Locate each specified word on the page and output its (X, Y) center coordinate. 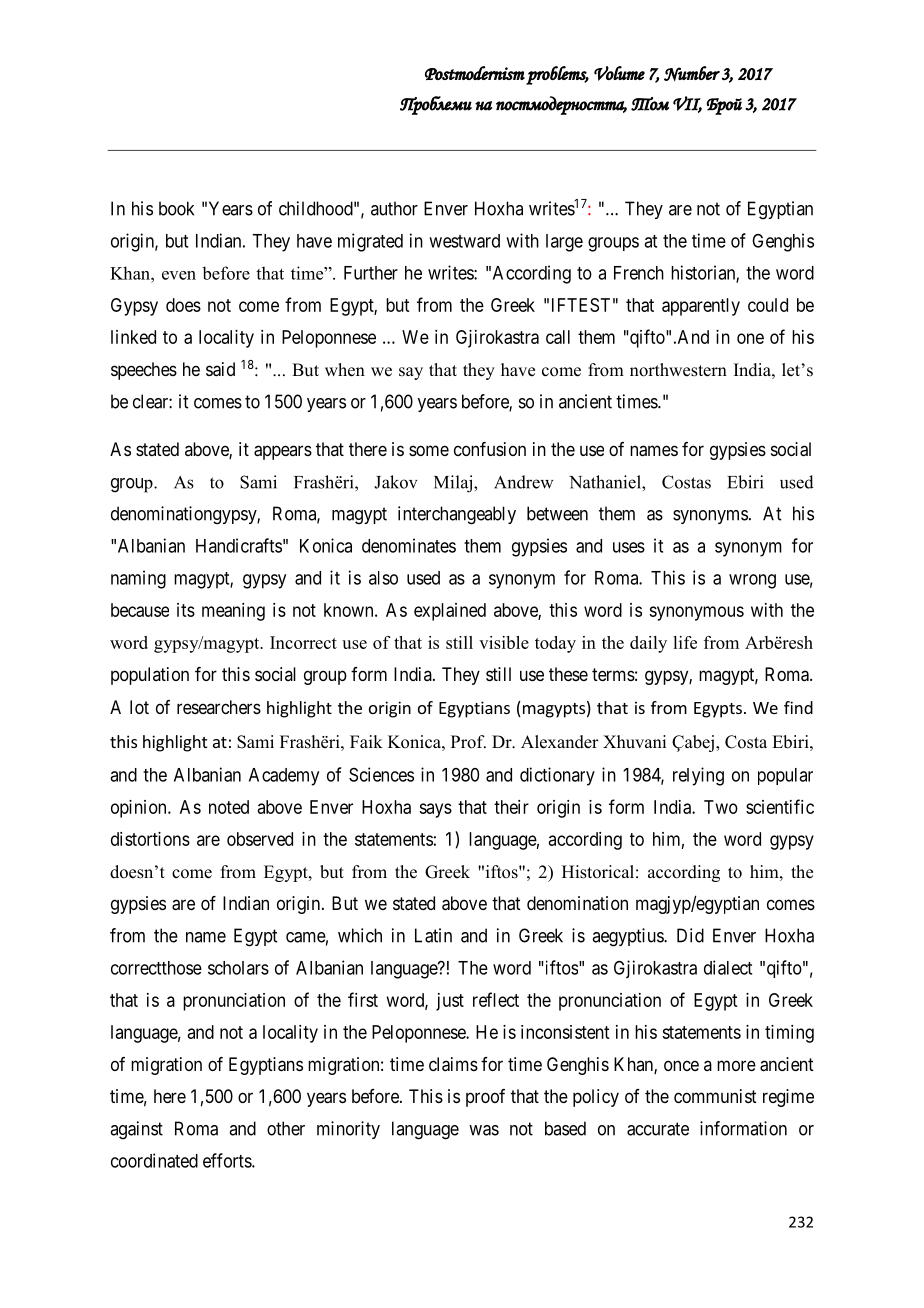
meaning (233, 612)
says (435, 810)
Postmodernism (475, 73)
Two (721, 807)
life (685, 642)
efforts (228, 1160)
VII (687, 104)
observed (260, 839)
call (558, 337)
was (484, 1130)
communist (715, 1096)
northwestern (678, 370)
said (220, 369)
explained (450, 612)
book (176, 208)
